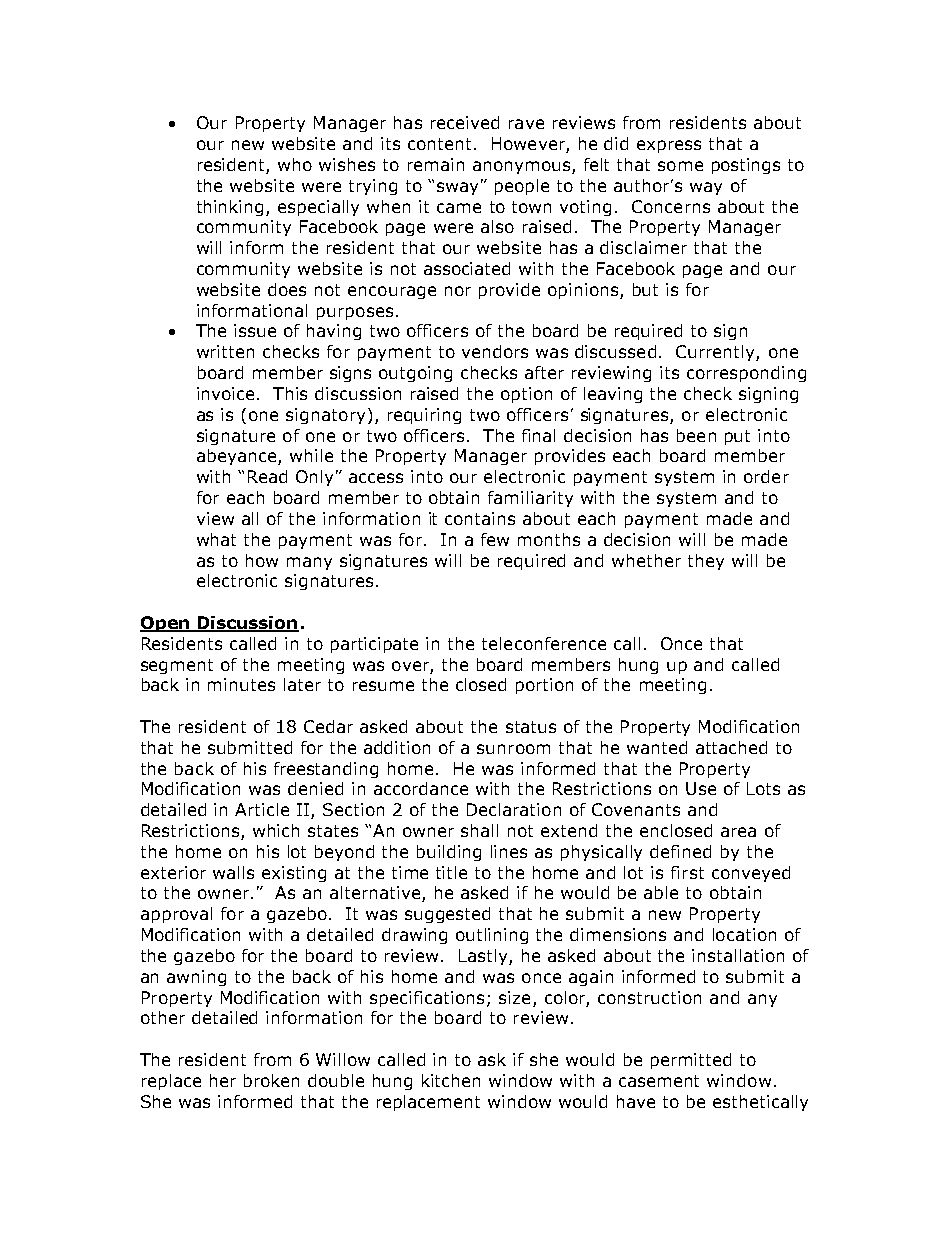 This screenshot has height=1233, width=952. I want to click on defined, so click(680, 851).
